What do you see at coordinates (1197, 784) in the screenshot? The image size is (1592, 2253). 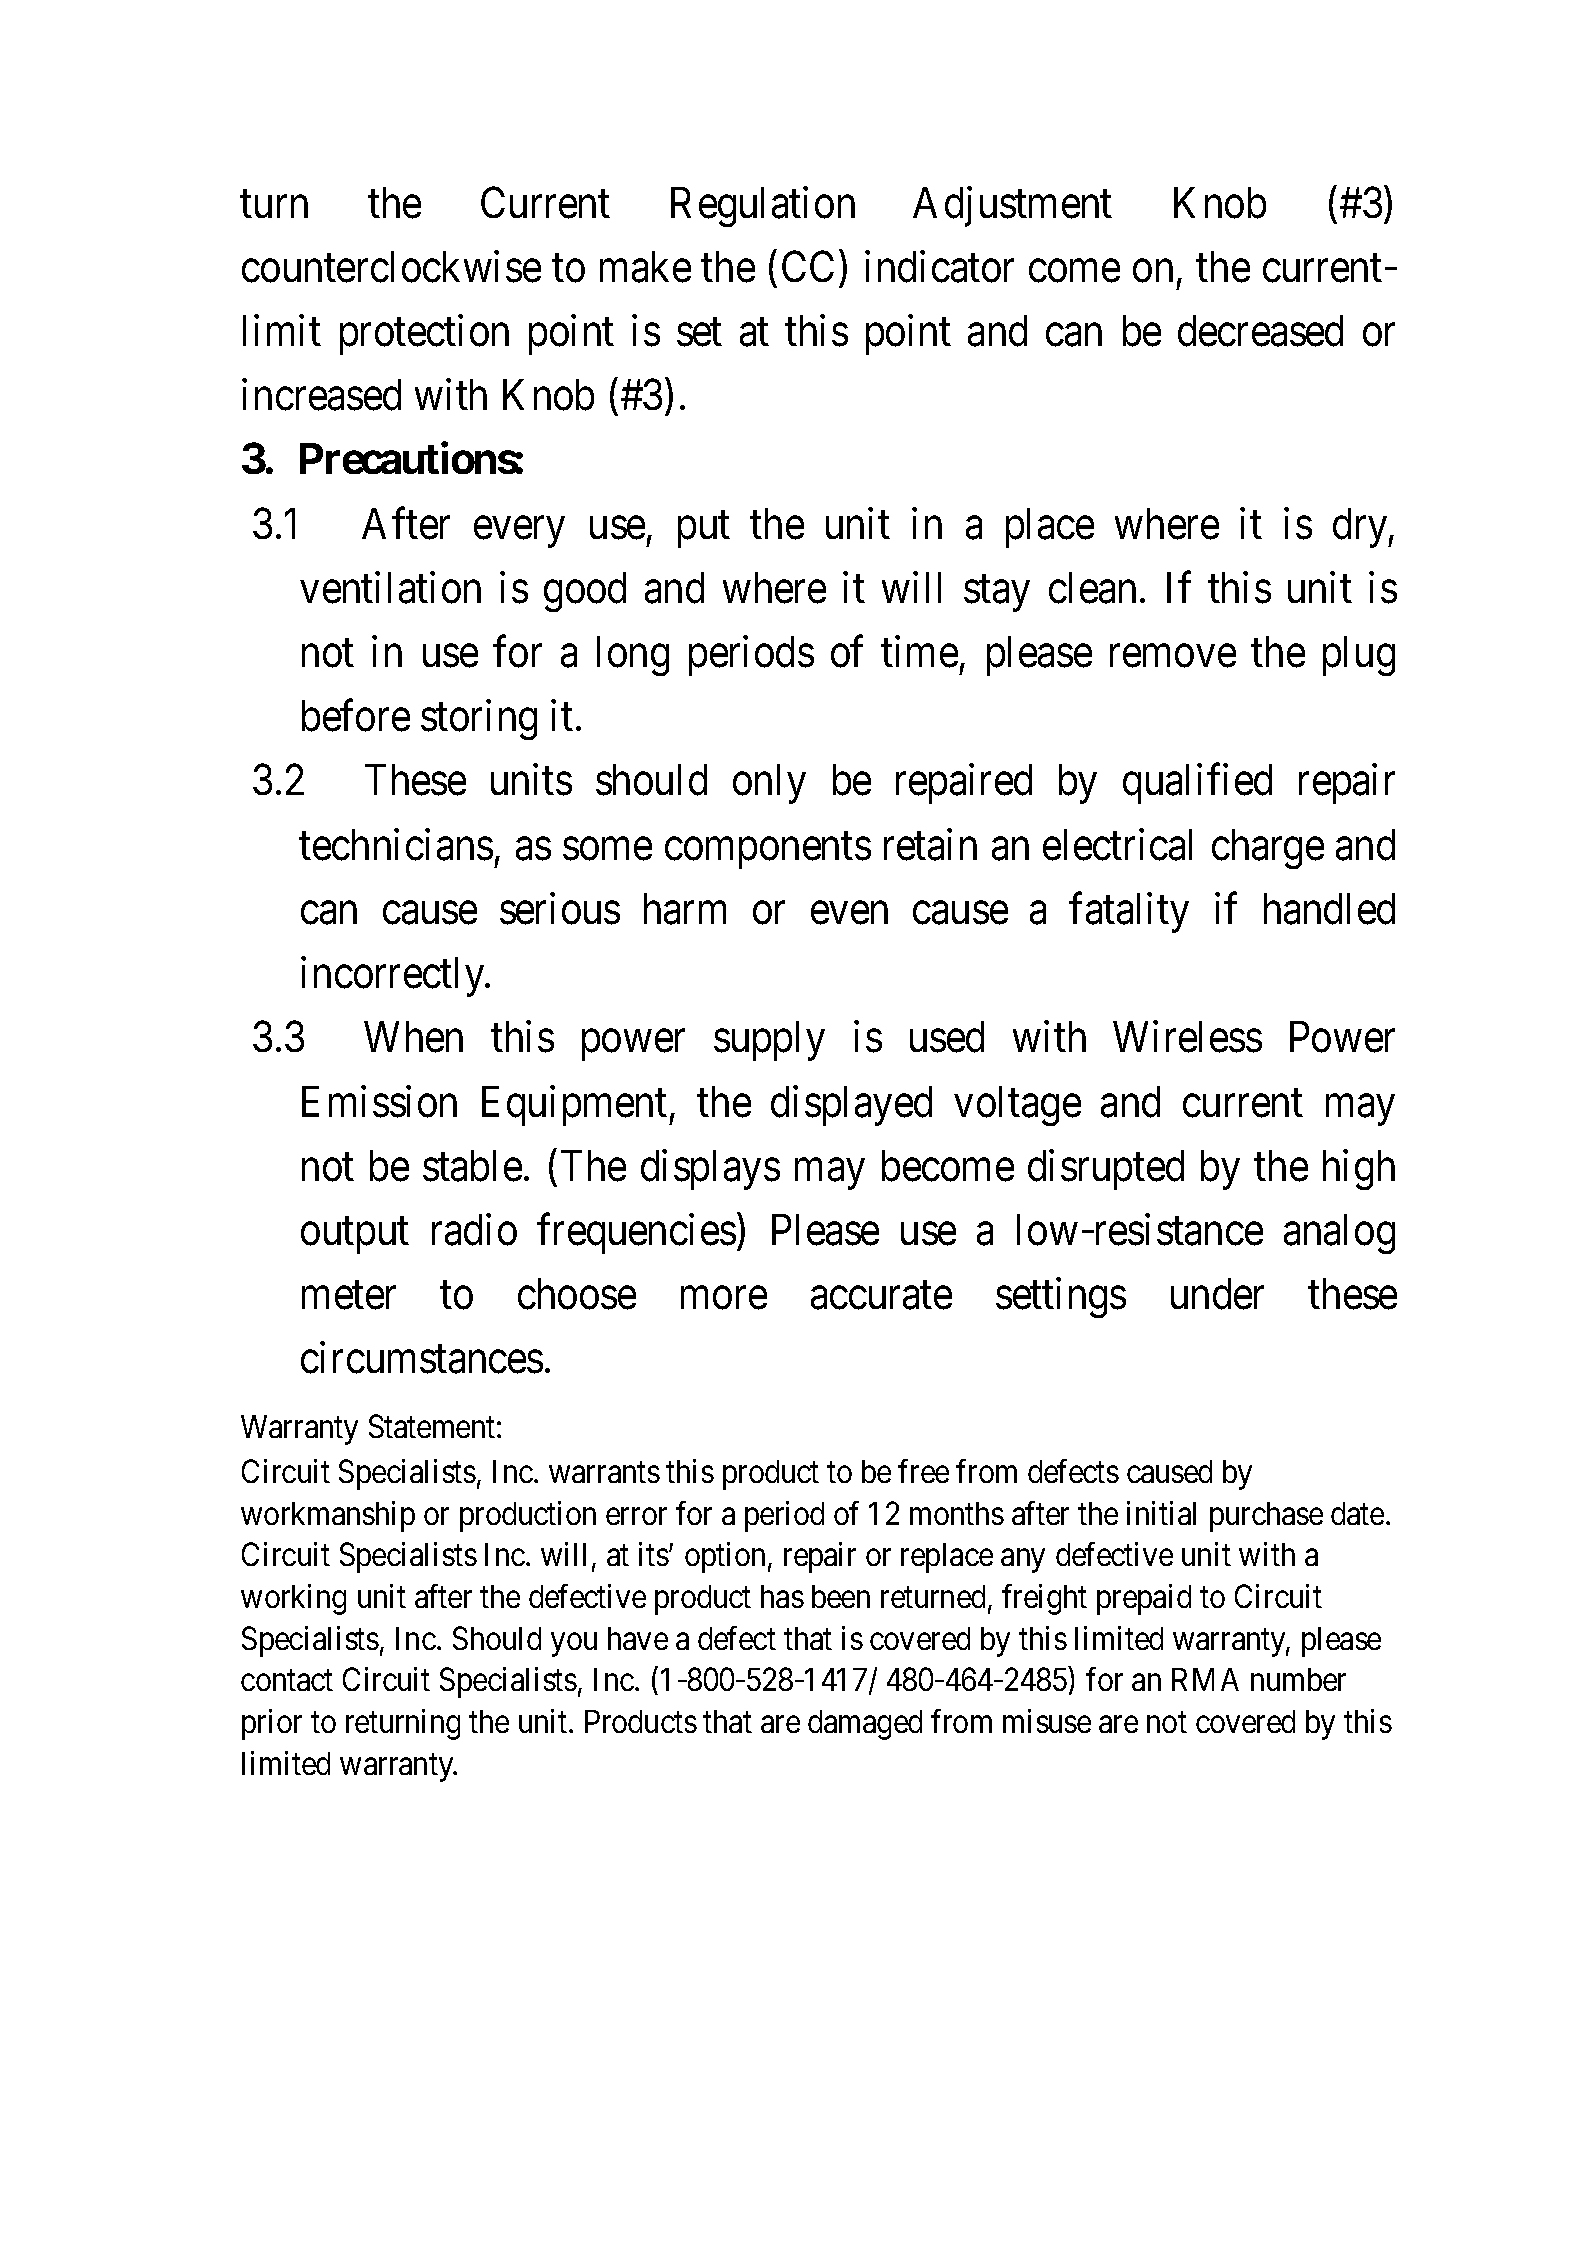 I see `qualified` at bounding box center [1197, 784].
